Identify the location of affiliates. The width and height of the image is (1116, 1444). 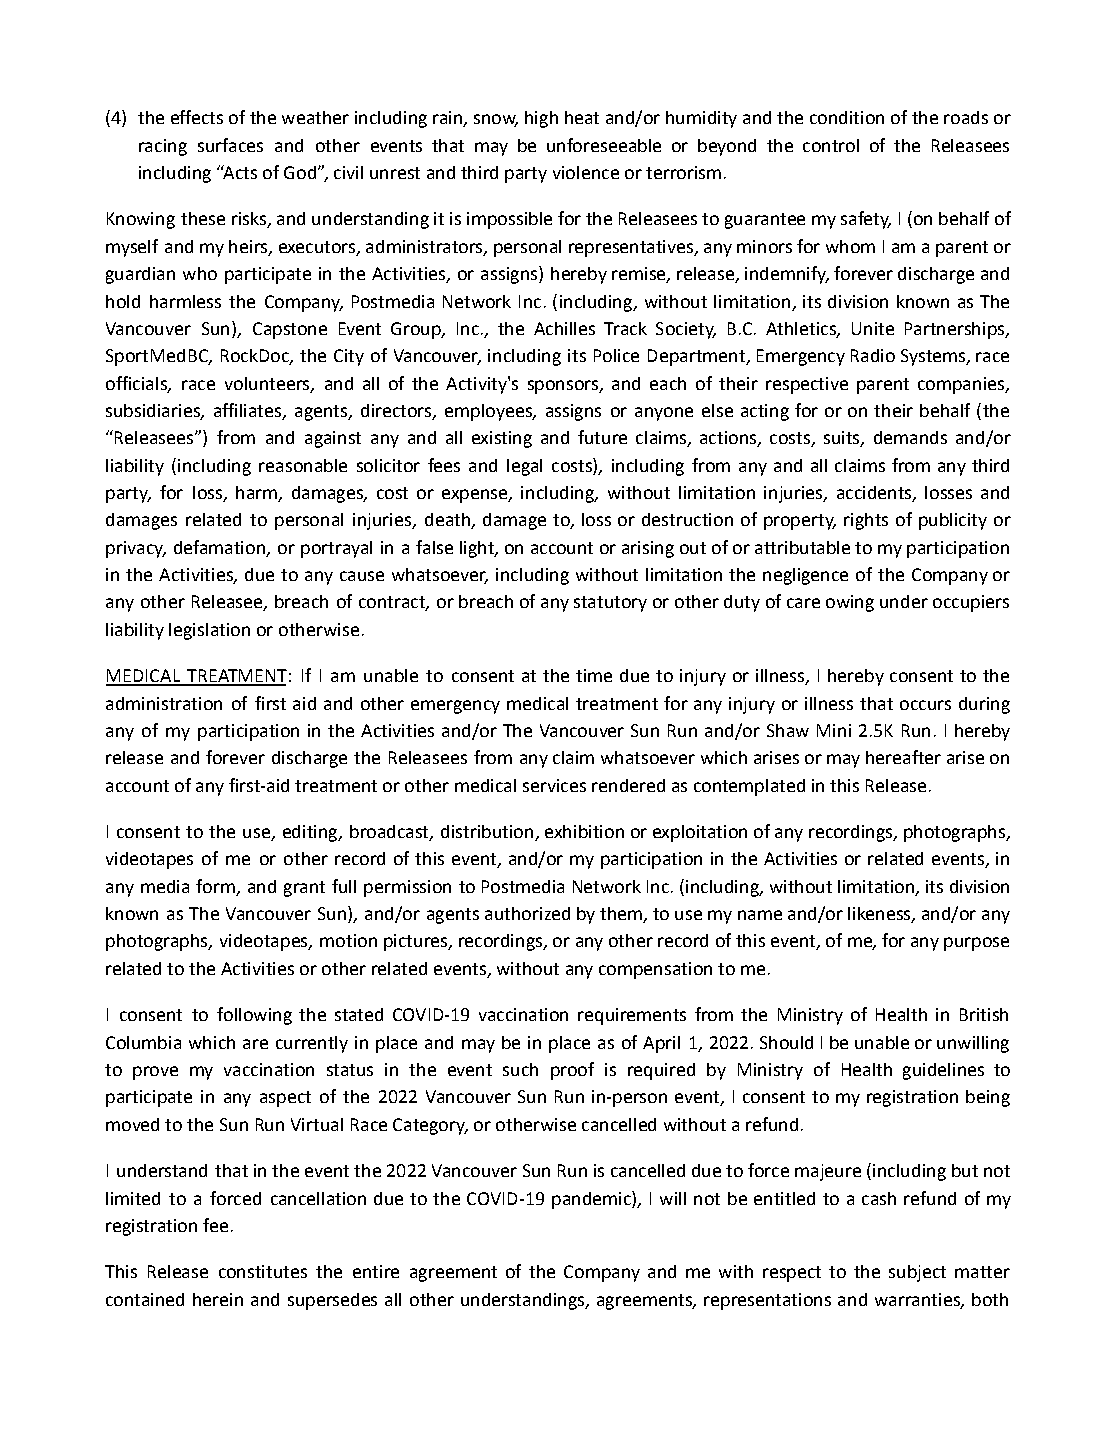
(248, 411).
